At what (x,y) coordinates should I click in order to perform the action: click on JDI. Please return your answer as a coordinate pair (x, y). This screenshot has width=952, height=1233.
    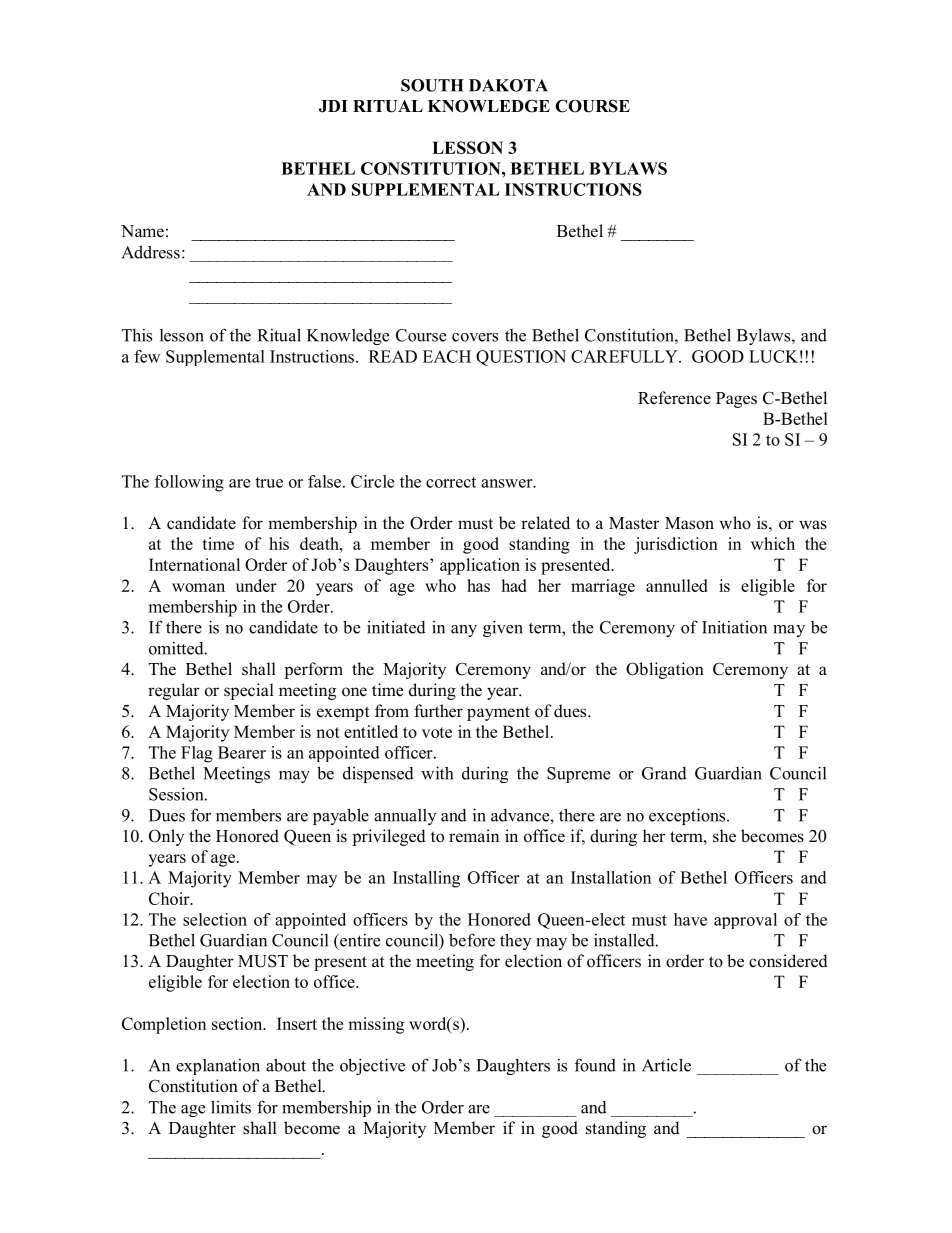
    Looking at the image, I should click on (333, 106).
